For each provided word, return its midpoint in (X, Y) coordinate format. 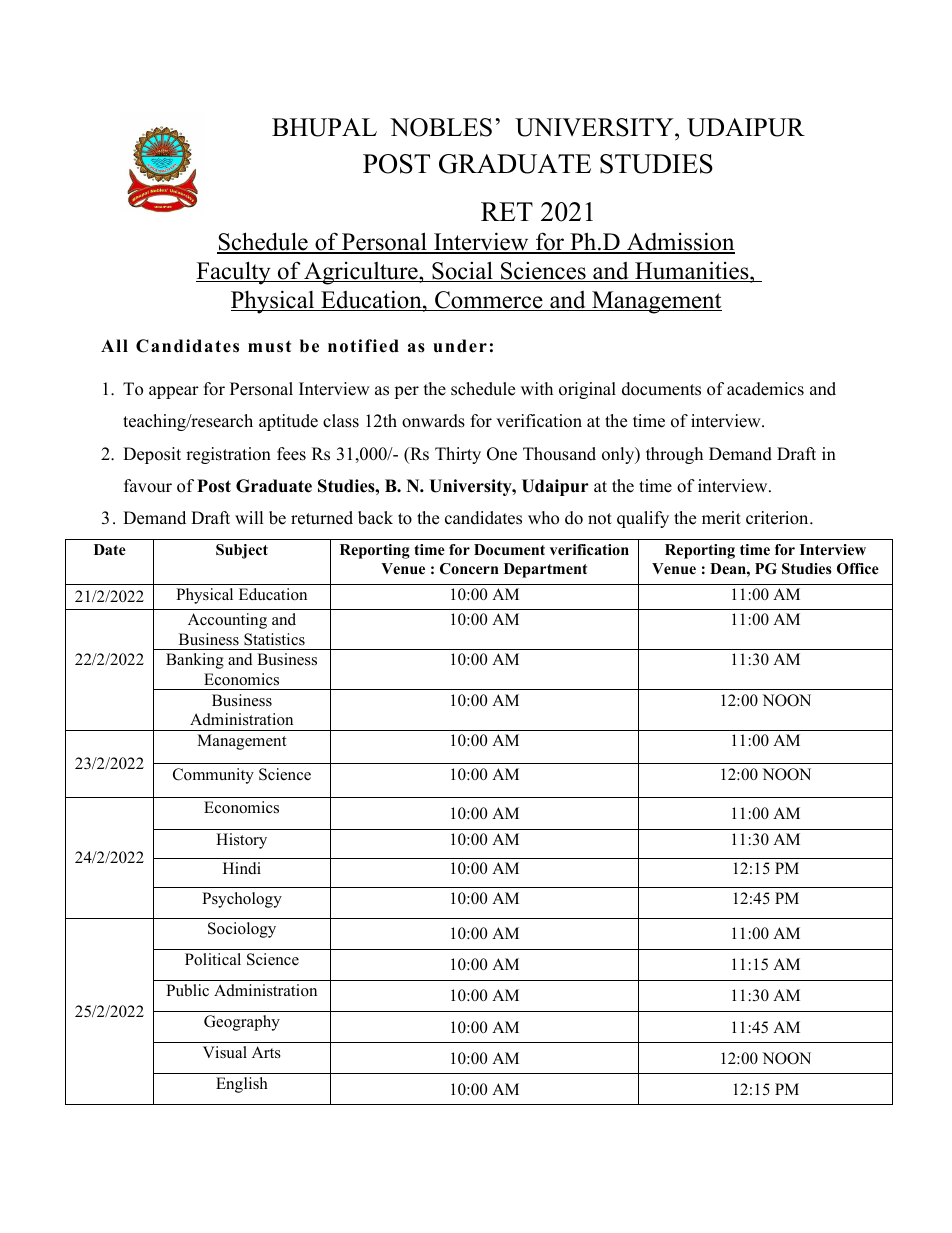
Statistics (274, 639)
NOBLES (441, 127)
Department (545, 570)
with (537, 388)
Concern (469, 569)
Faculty (234, 273)
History (241, 841)
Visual (225, 1052)
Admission (680, 243)
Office (858, 569)
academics (765, 389)
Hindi (242, 868)
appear (174, 392)
